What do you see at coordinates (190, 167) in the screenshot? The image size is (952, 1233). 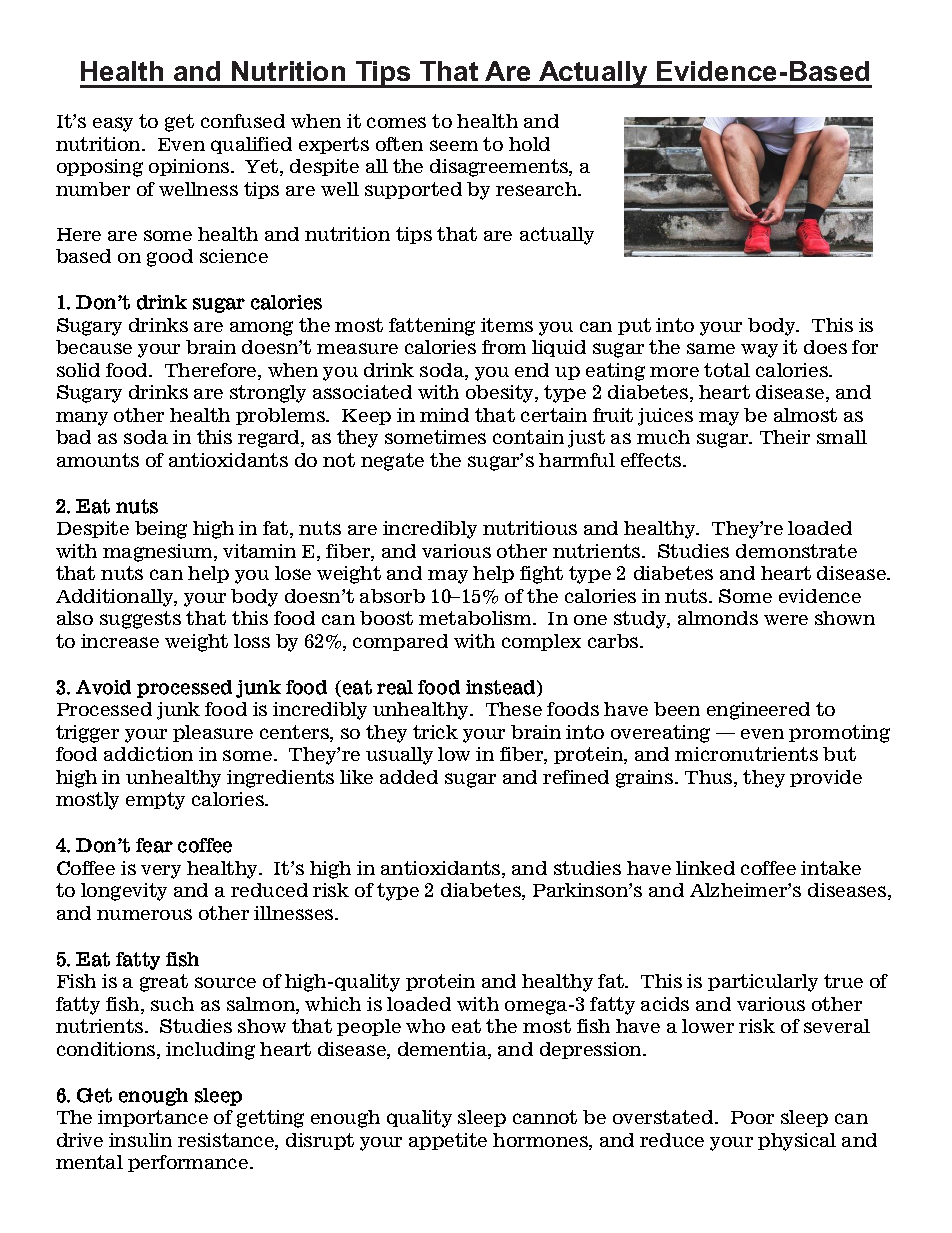 I see `opinions` at bounding box center [190, 167].
